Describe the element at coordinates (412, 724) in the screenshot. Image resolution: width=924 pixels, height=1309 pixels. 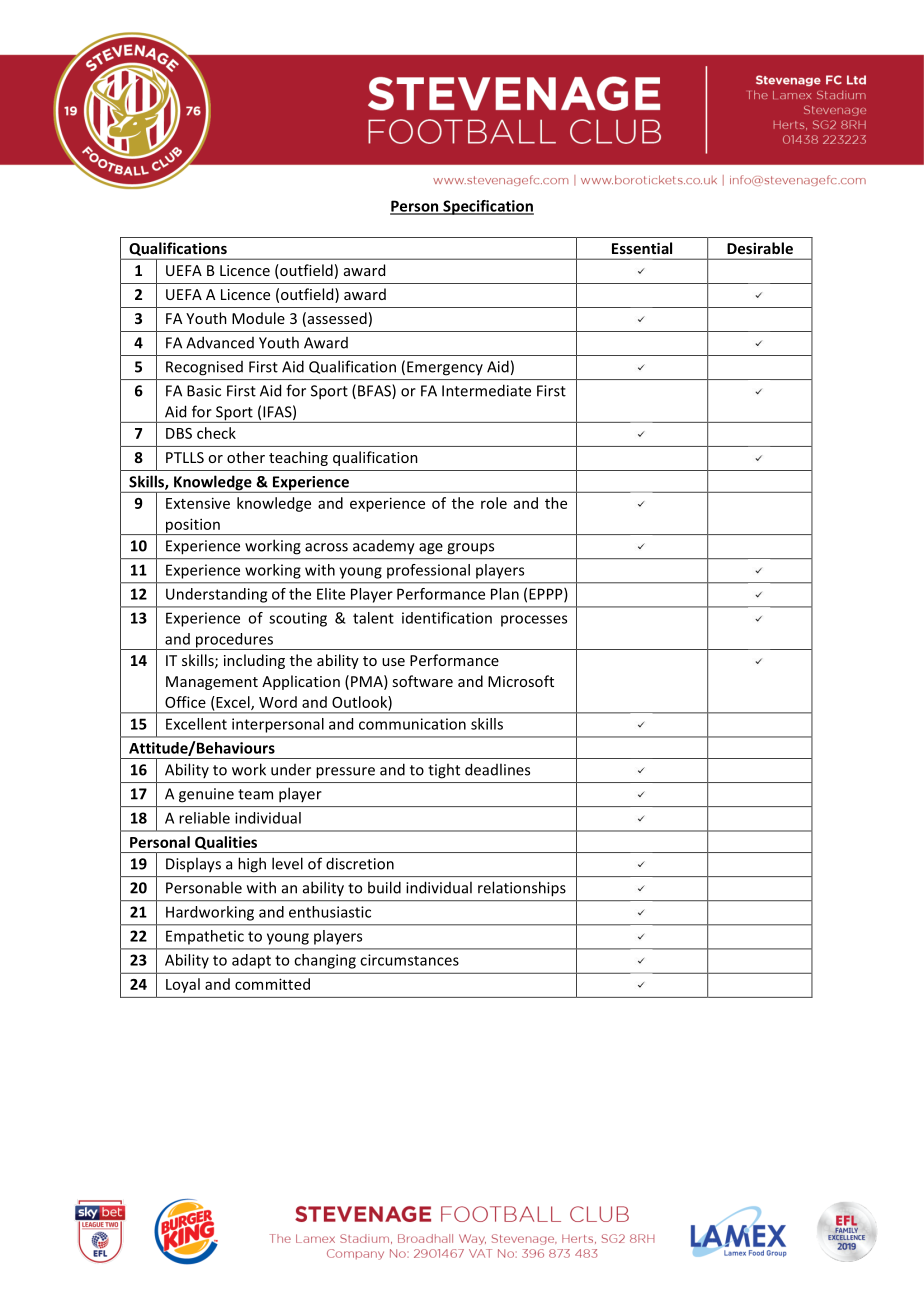
I see `communication` at that location.
